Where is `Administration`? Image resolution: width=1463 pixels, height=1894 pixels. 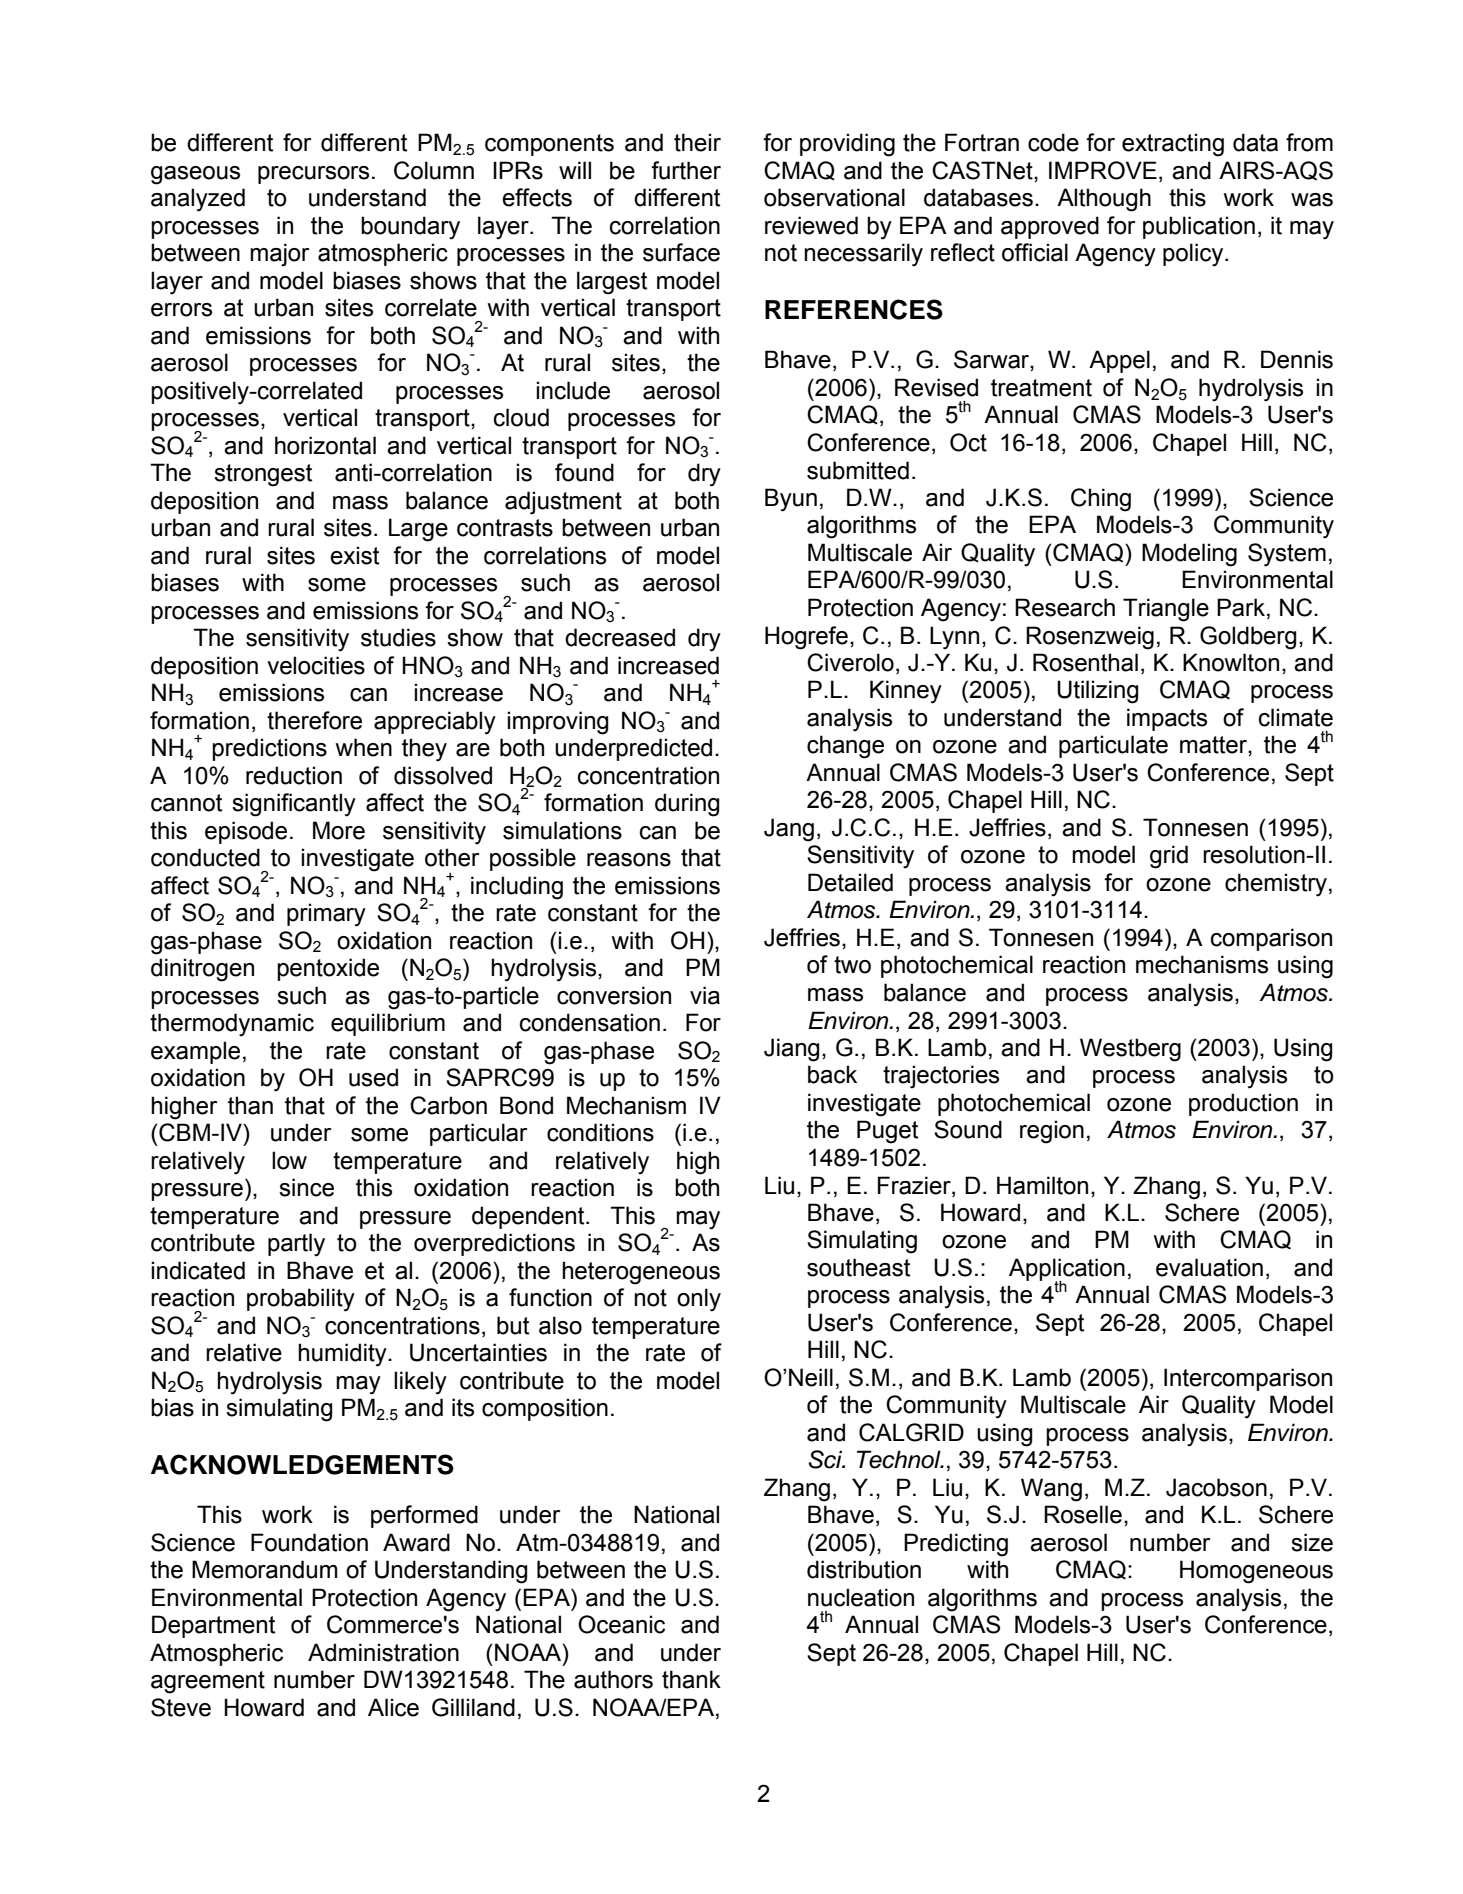
Administration is located at coordinates (383, 1652).
